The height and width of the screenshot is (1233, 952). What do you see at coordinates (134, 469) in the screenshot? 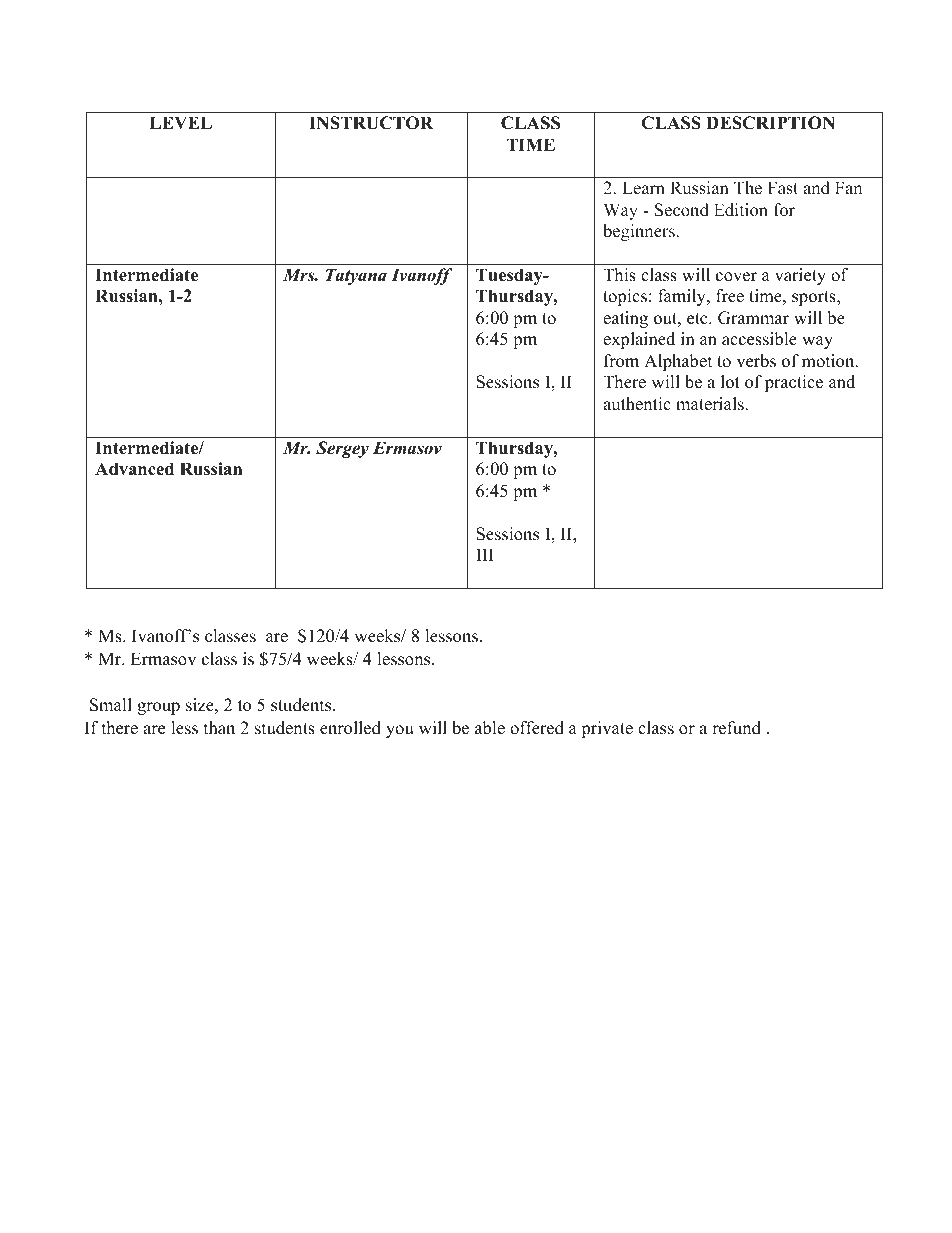
I see `Advanced` at bounding box center [134, 469].
